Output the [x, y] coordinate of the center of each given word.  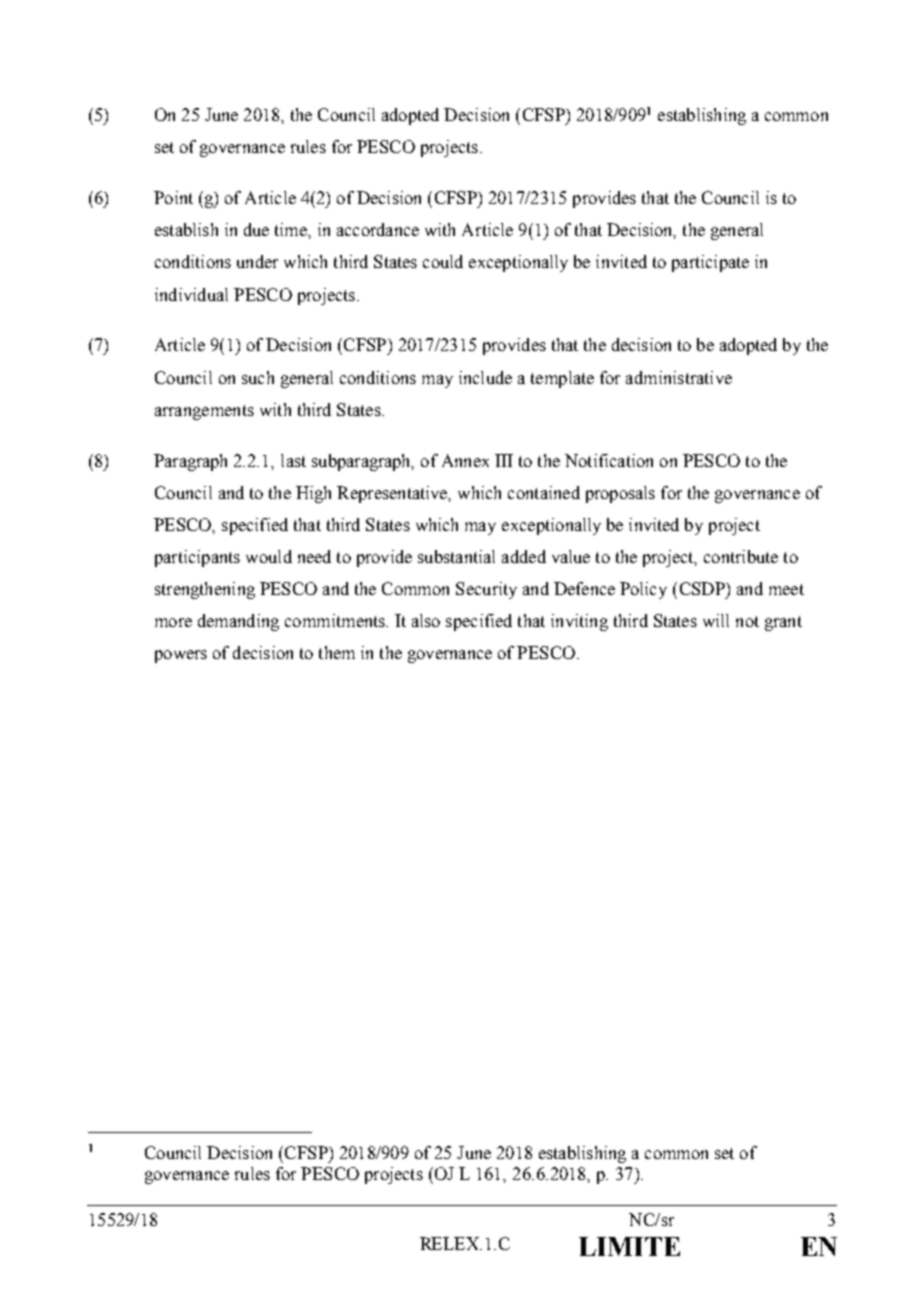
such [258, 377]
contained [544, 492]
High [313, 494]
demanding [238, 622]
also [426, 620]
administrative [679, 377]
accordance [378, 229]
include [485, 377]
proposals [620, 494]
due [256, 229]
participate [710, 263]
